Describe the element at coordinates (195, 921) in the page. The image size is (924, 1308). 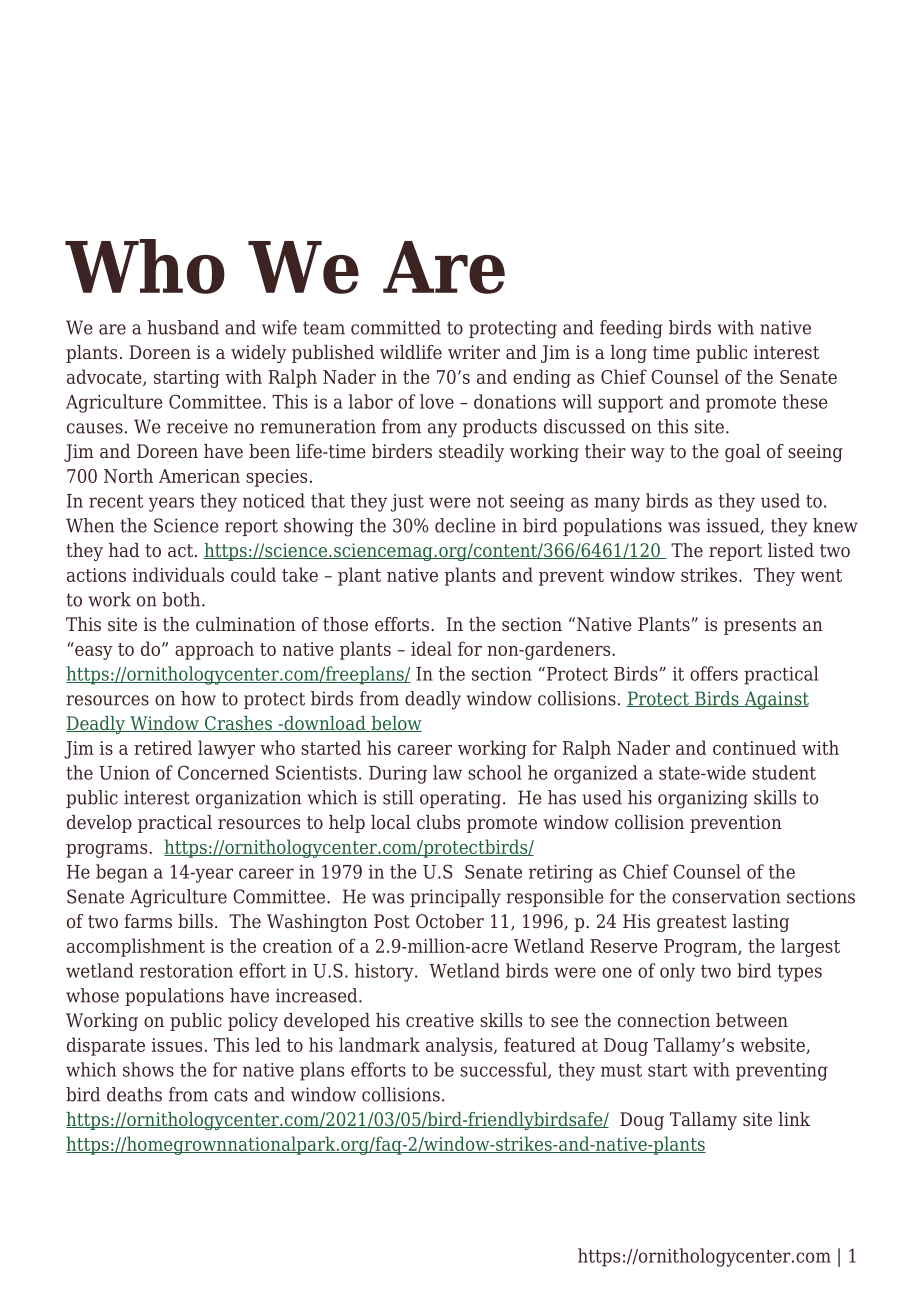
I see `bills` at that location.
